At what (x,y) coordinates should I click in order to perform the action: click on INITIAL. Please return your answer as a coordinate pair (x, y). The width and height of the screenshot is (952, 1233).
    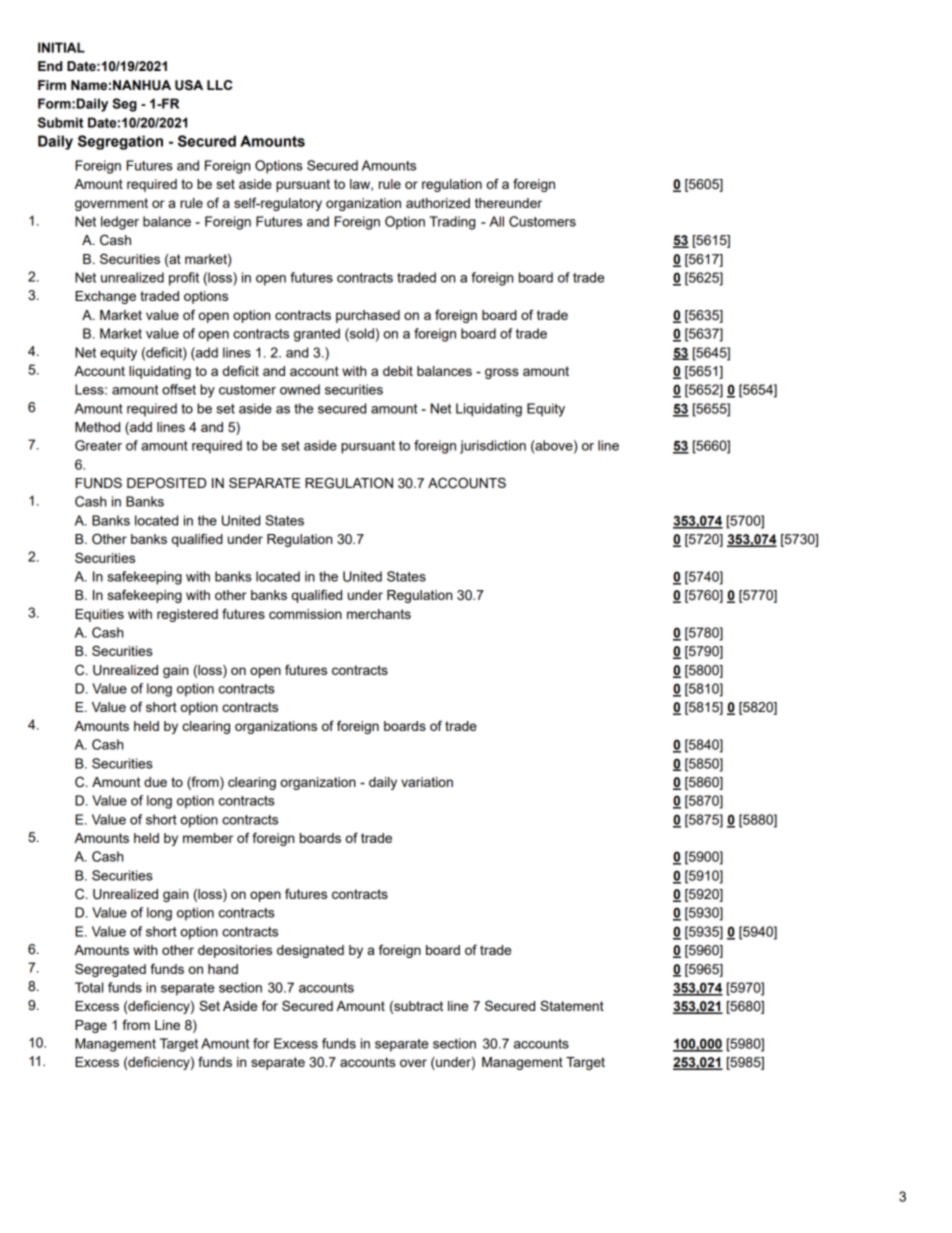
    Looking at the image, I should click on (61, 47).
